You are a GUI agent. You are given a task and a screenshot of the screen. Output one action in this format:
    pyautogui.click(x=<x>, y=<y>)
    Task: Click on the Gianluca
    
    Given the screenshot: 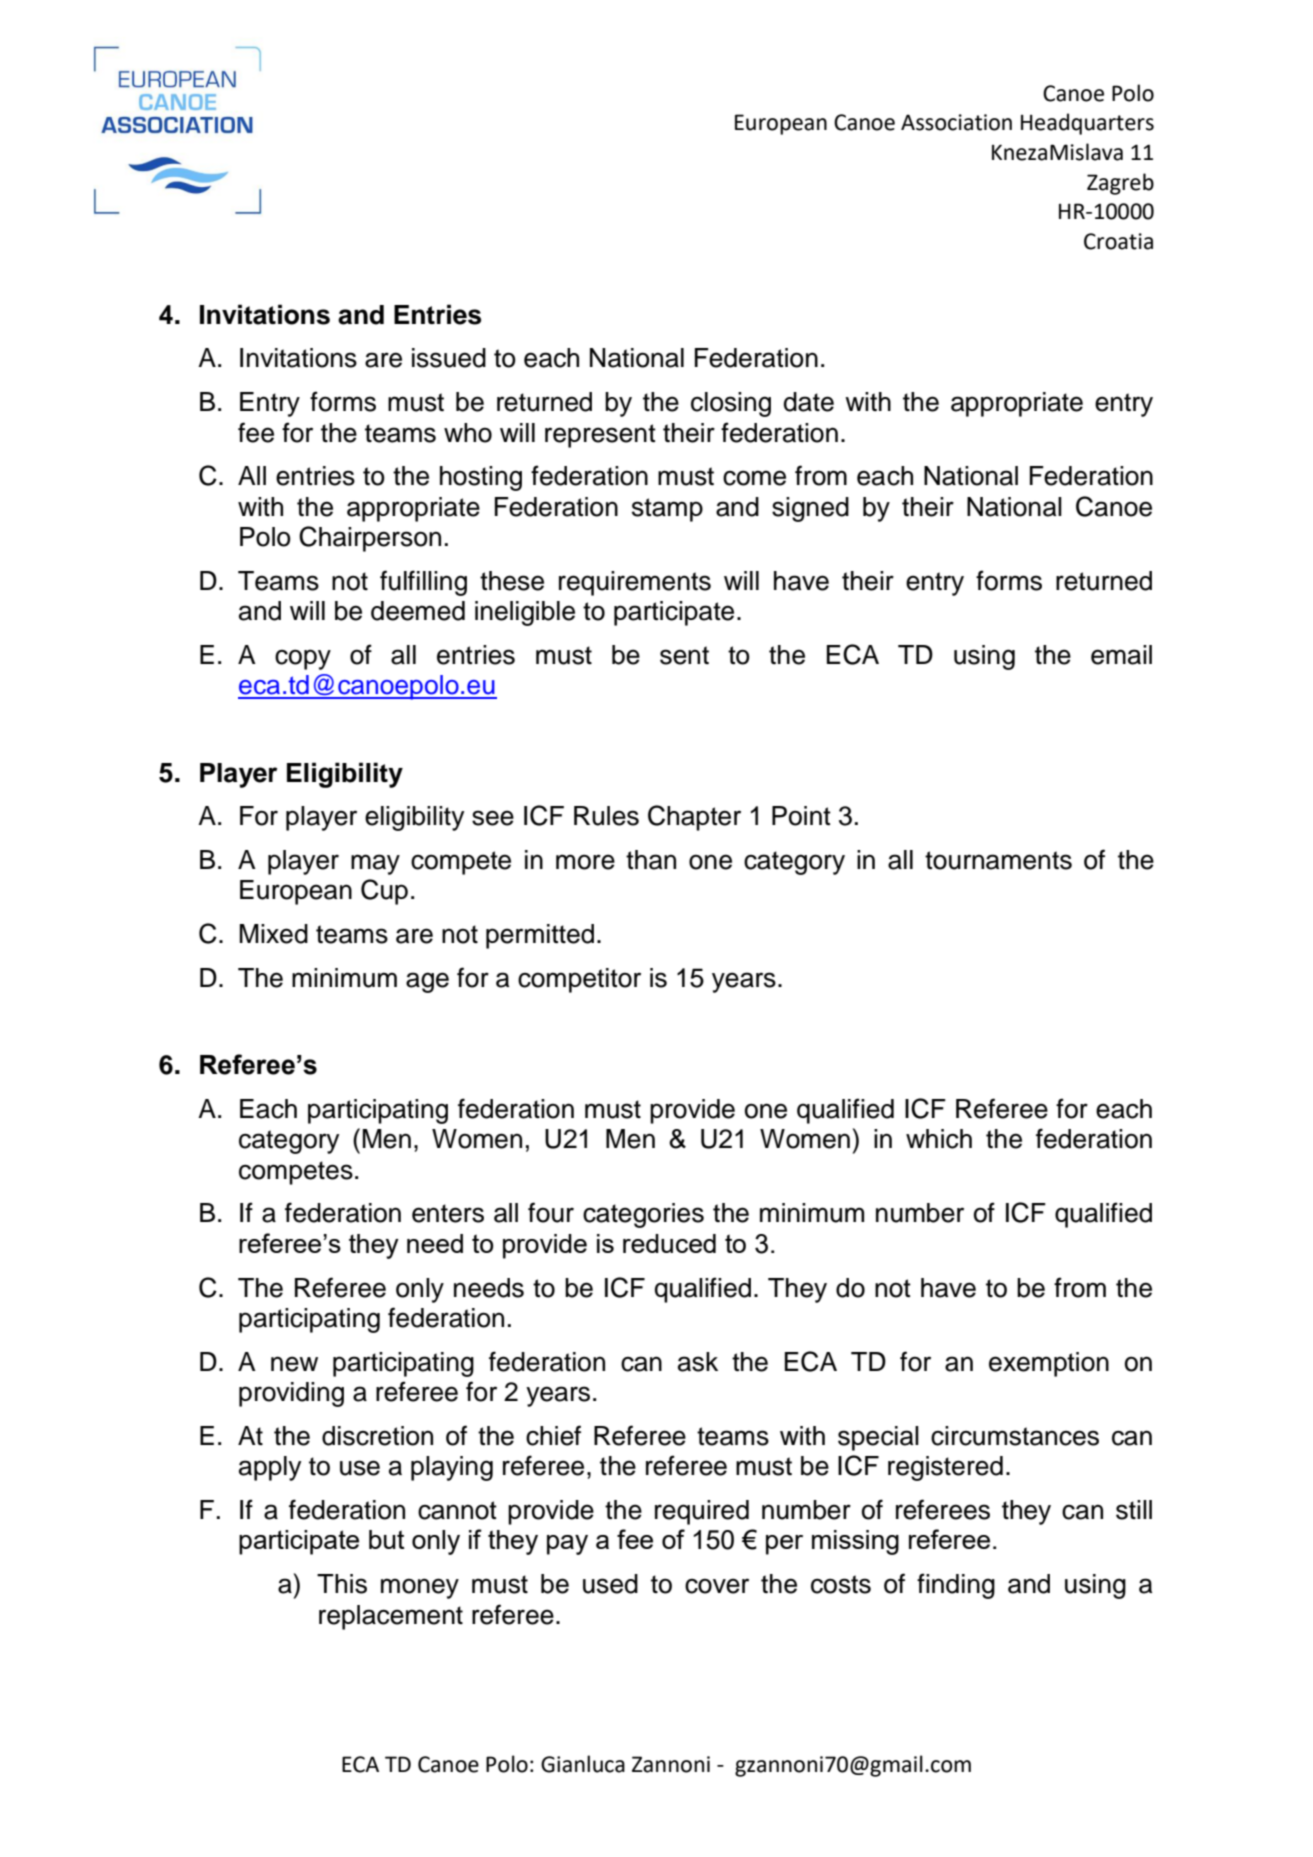 What is the action you would take?
    pyautogui.click(x=583, y=1764)
